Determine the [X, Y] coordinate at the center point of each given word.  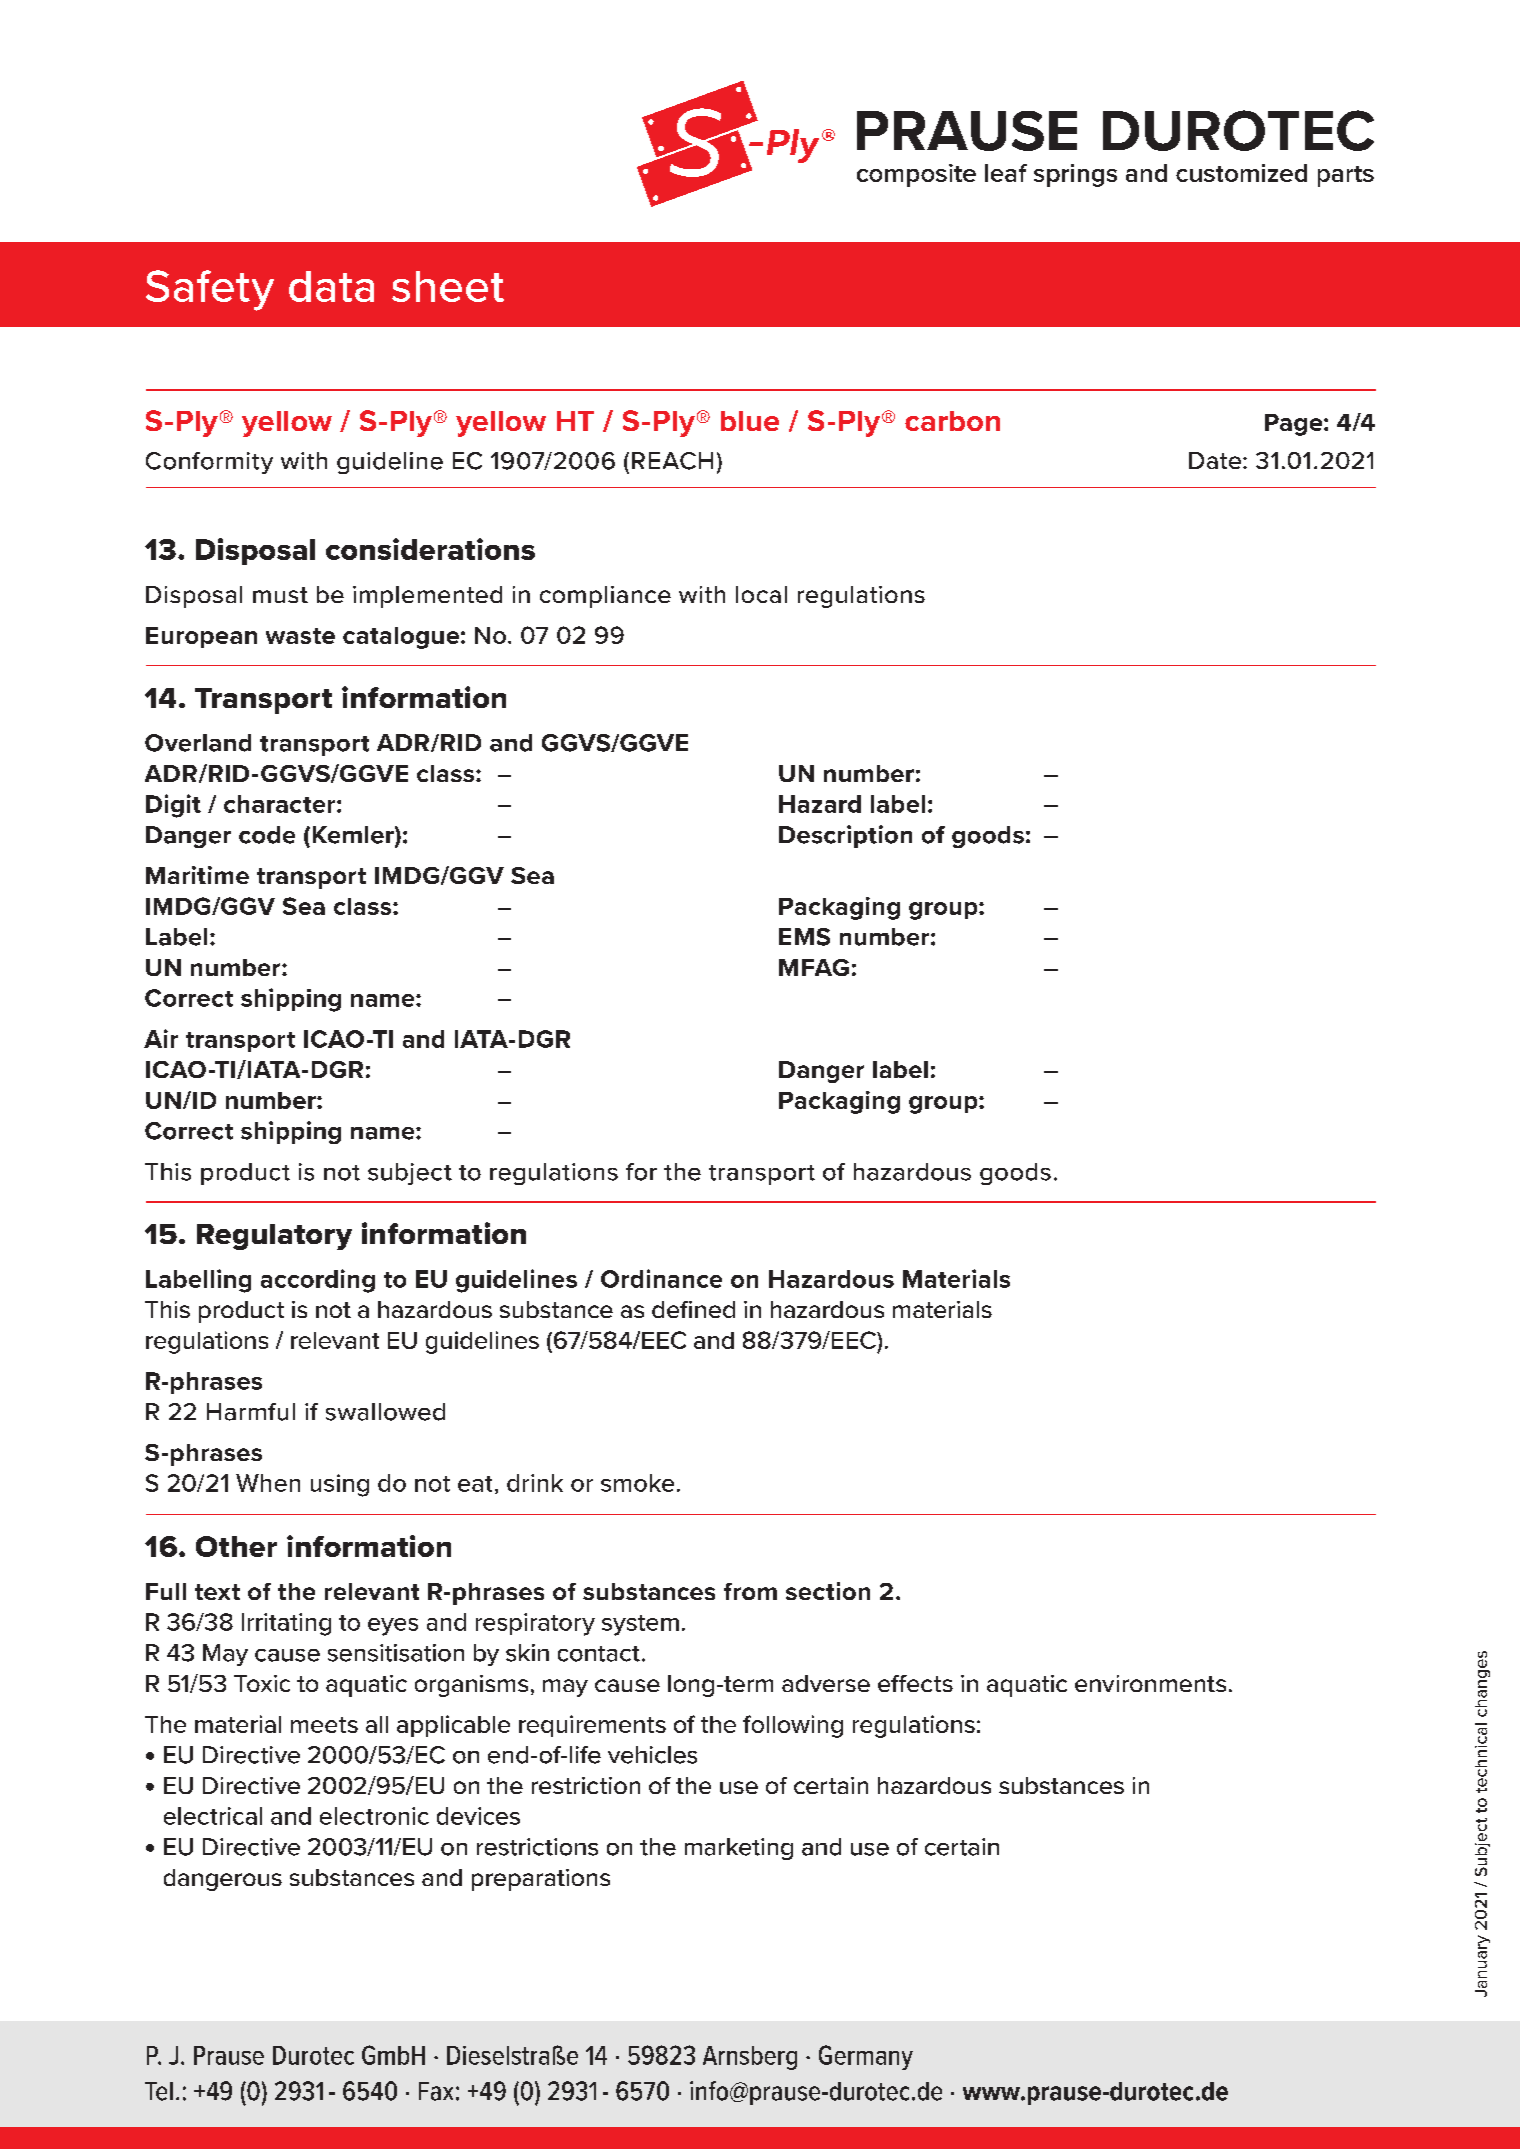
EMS [804, 937]
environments [1150, 1683]
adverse [826, 1683]
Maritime [197, 875]
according [318, 1281]
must [280, 595]
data [331, 286]
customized [1241, 173]
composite [916, 175]
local [761, 594]
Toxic [262, 1683]
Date [1216, 460]
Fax [436, 2091]
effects [915, 1683]
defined [693, 1309]
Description [845, 836]
